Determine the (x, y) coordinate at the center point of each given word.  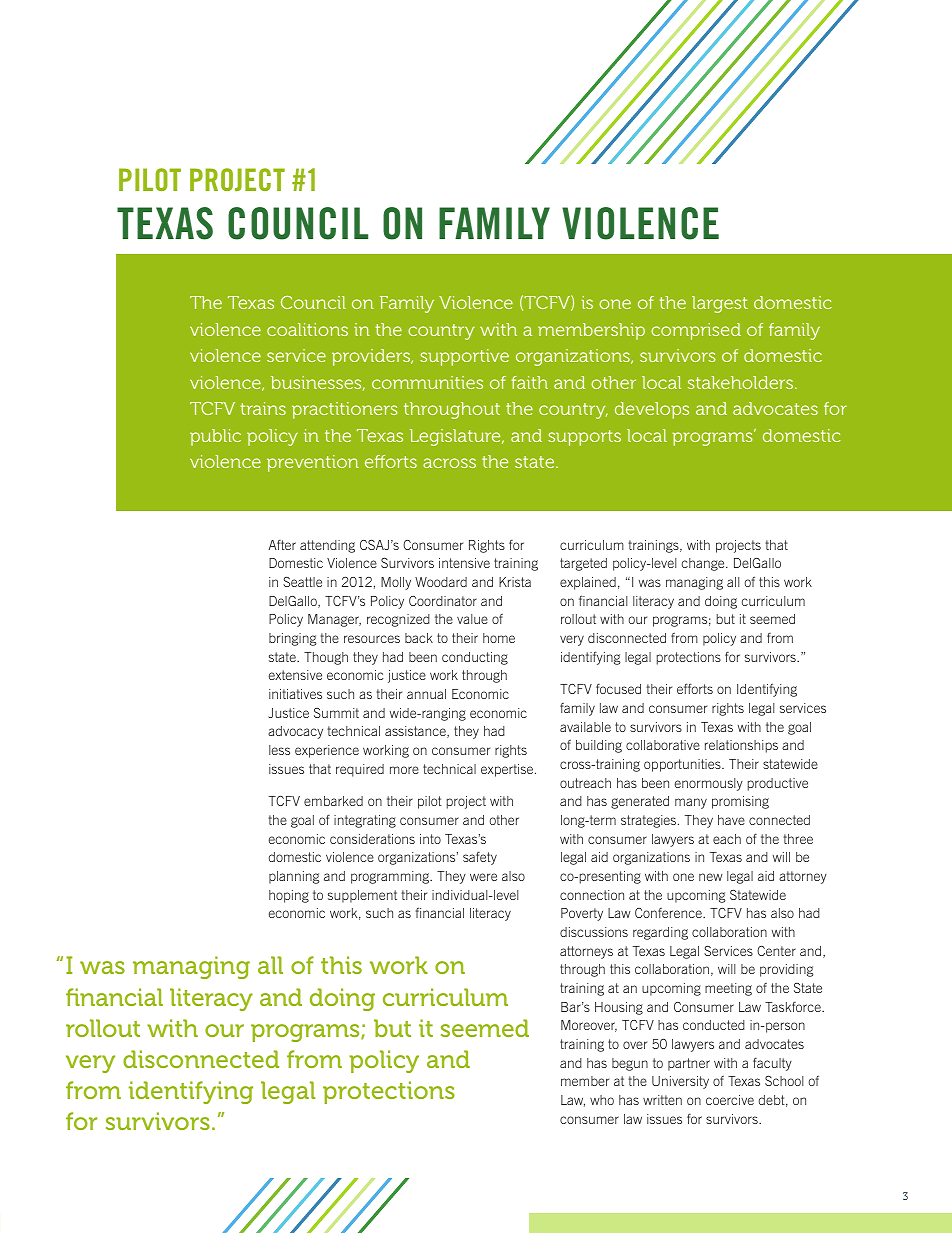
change (704, 564)
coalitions (307, 329)
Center (776, 951)
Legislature (456, 437)
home (499, 638)
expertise (508, 770)
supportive (464, 357)
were (483, 877)
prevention (313, 463)
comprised (696, 331)
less (279, 750)
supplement (362, 896)
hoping (289, 896)
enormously (709, 784)
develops (652, 410)
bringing (293, 639)
